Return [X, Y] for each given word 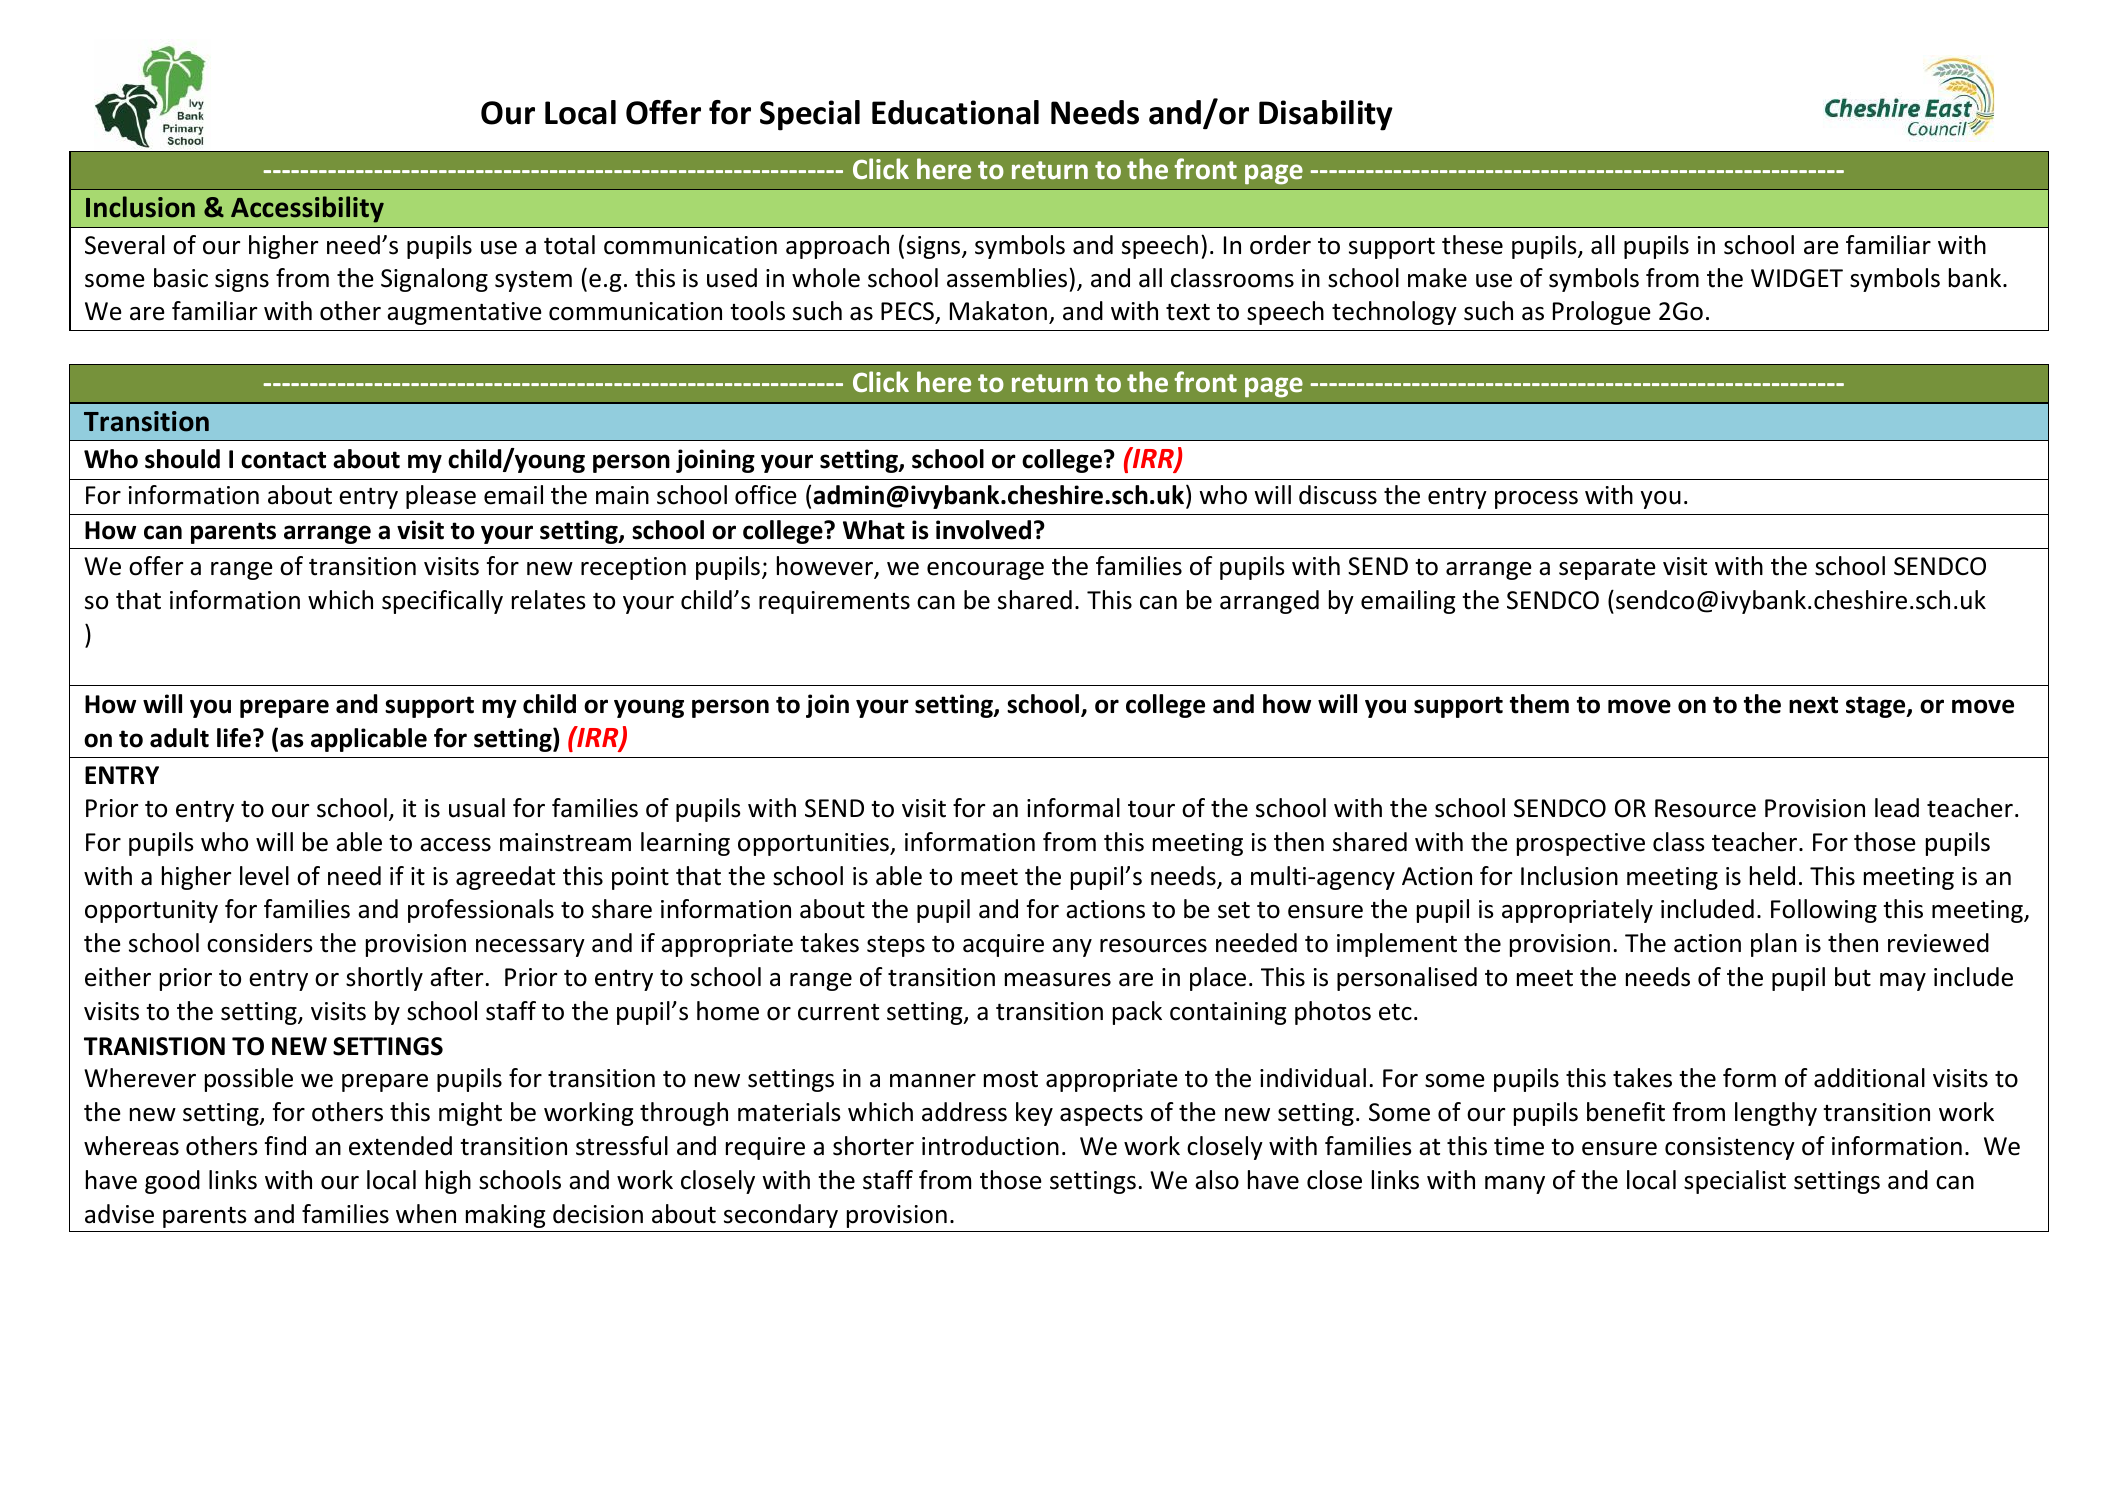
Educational [955, 112]
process [1536, 500]
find [285, 1146]
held [1772, 876]
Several [125, 245]
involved [983, 530]
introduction [990, 1146]
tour [1151, 809]
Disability [1326, 115]
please [441, 497]
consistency [1730, 1148]
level [264, 876]
